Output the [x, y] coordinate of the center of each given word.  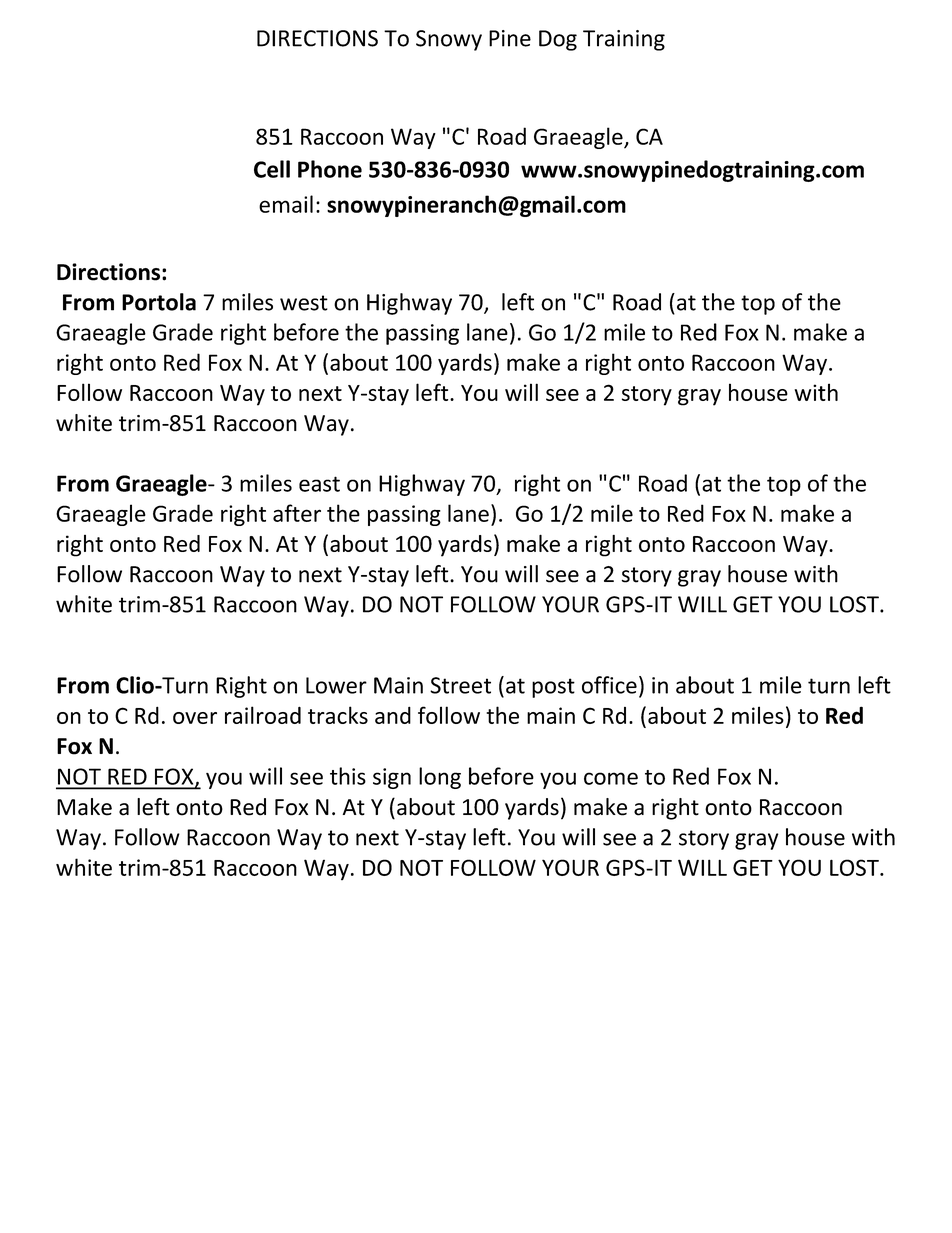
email [286, 204]
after [297, 513]
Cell [272, 169]
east [319, 484]
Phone [330, 169]
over [195, 718]
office [609, 685]
